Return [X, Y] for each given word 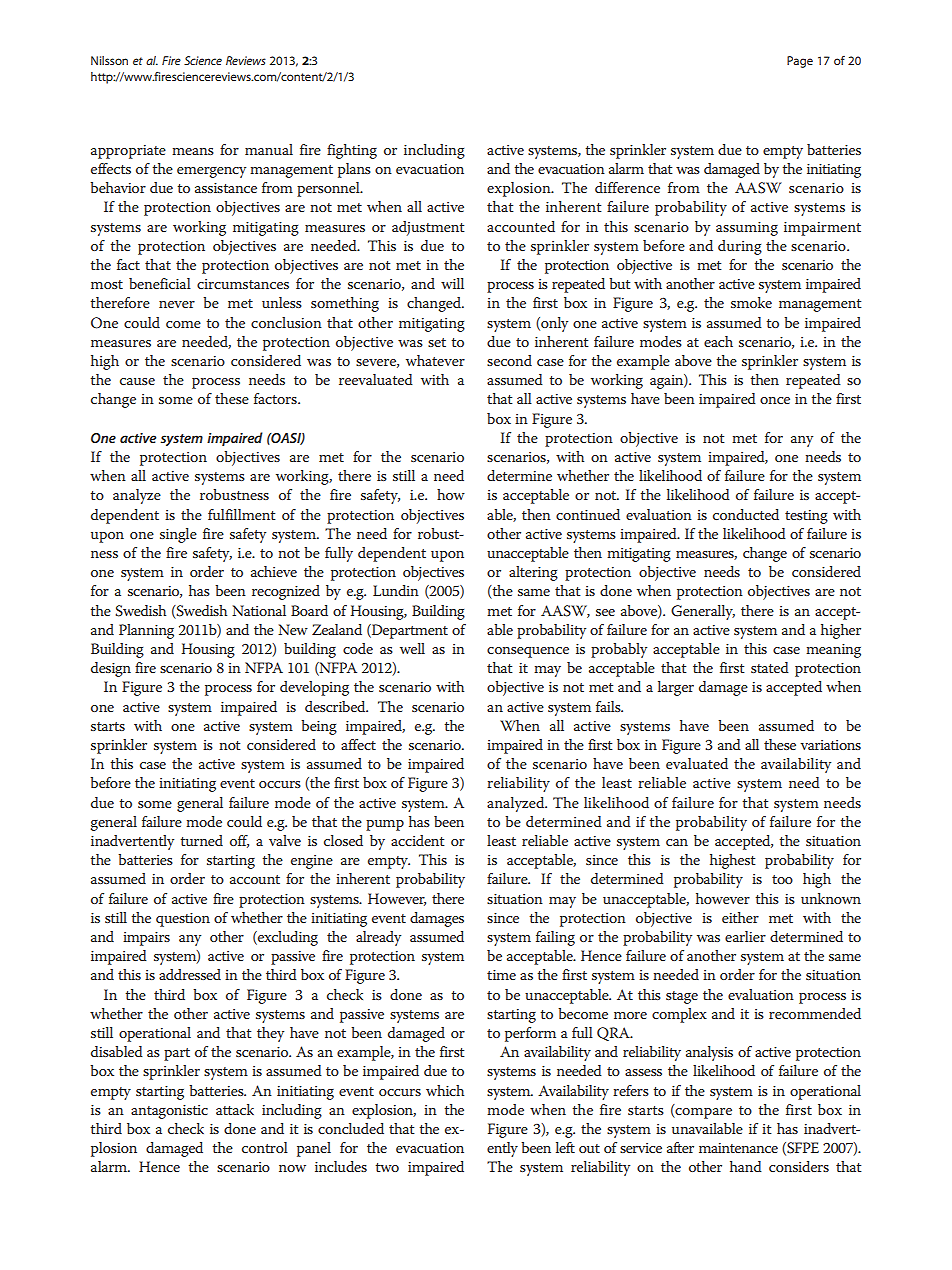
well [412, 648]
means [193, 151]
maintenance [738, 1148]
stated [770, 667]
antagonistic [169, 1112]
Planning [146, 631]
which [445, 1090]
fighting [352, 151]
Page [800, 62]
